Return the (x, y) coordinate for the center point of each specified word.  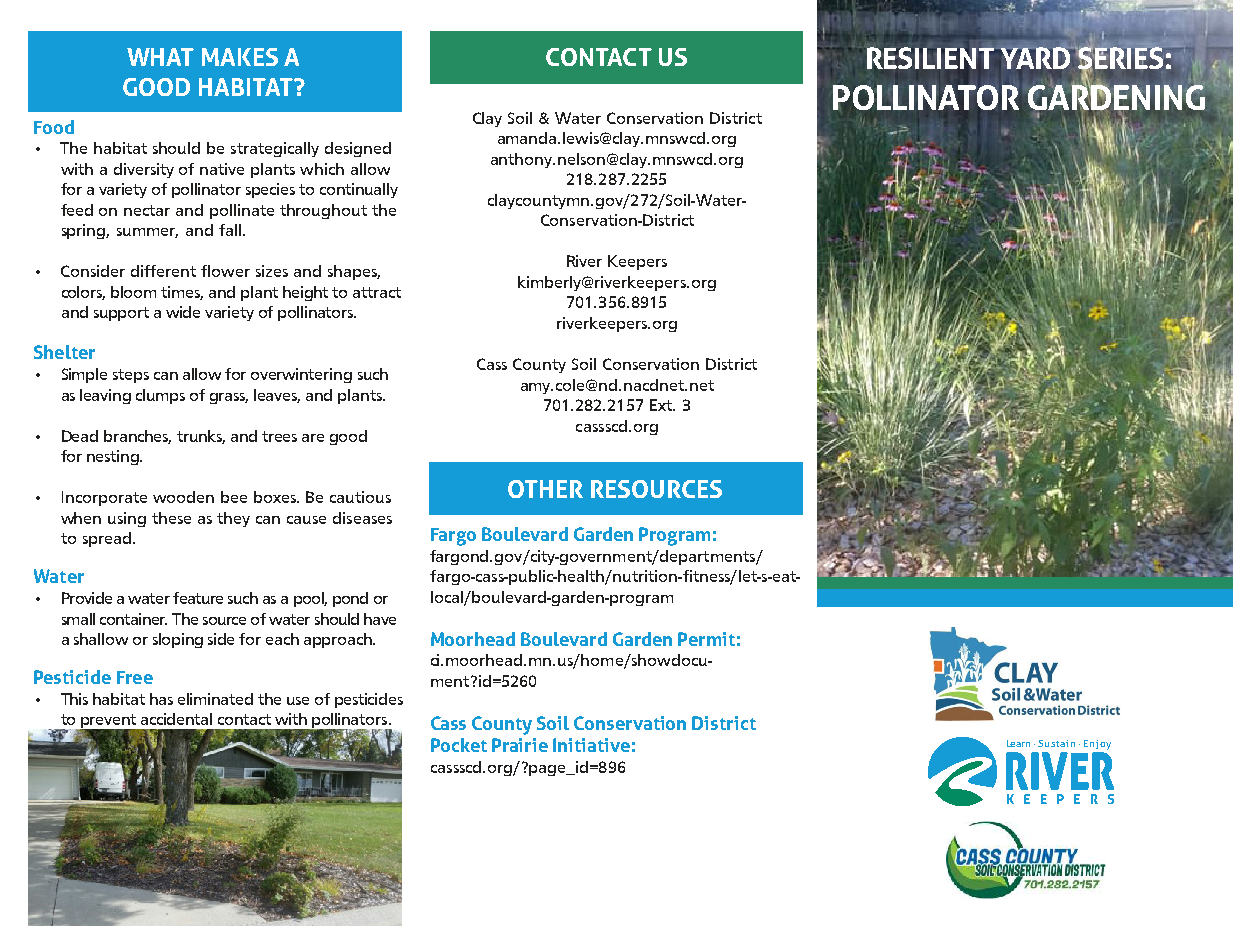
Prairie (520, 745)
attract (377, 292)
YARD (1035, 58)
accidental (176, 719)
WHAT (160, 57)
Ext (662, 405)
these (171, 518)
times (182, 293)
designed (358, 149)
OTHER (545, 489)
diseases (362, 518)
